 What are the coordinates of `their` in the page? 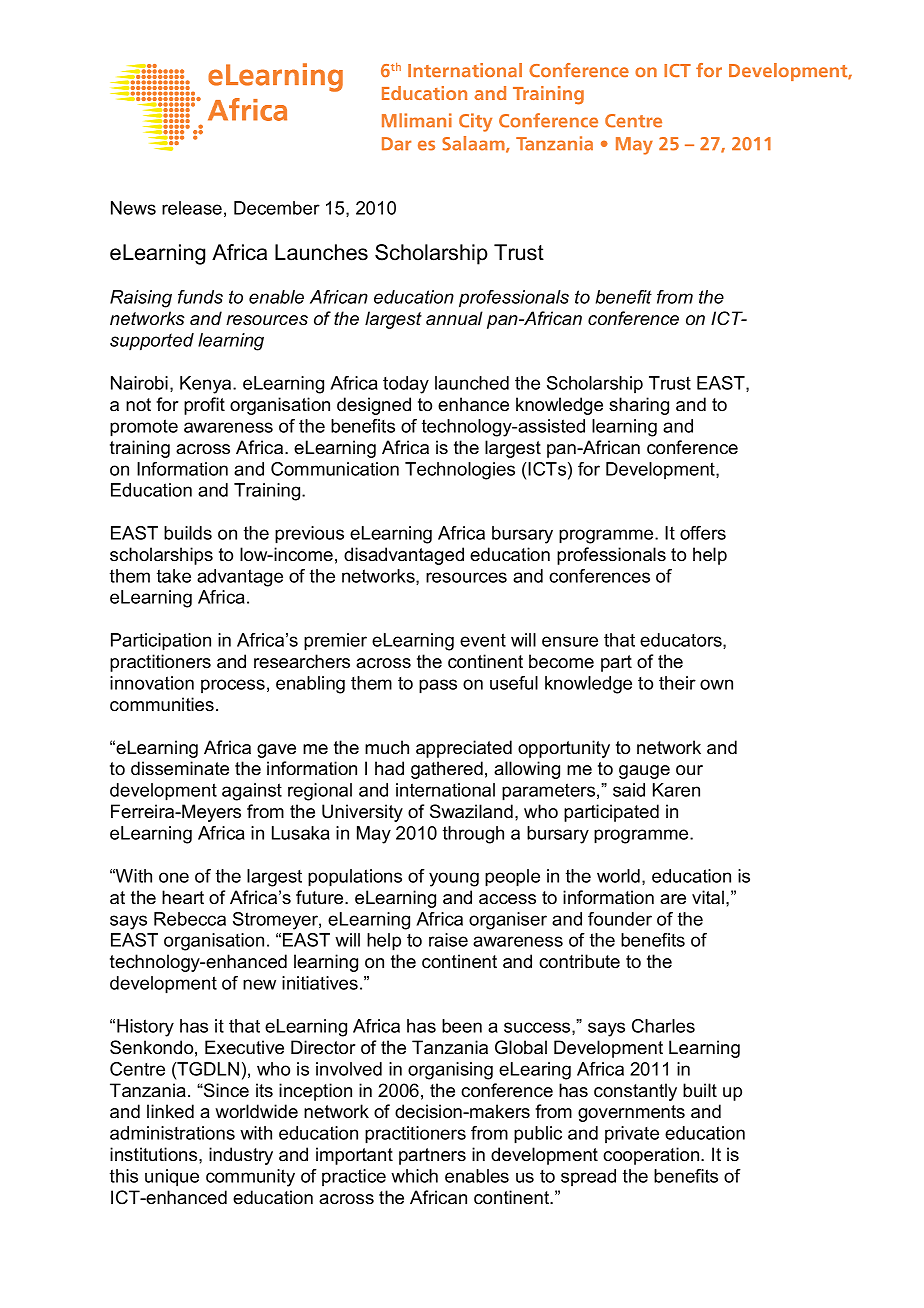 It's located at (677, 683).
